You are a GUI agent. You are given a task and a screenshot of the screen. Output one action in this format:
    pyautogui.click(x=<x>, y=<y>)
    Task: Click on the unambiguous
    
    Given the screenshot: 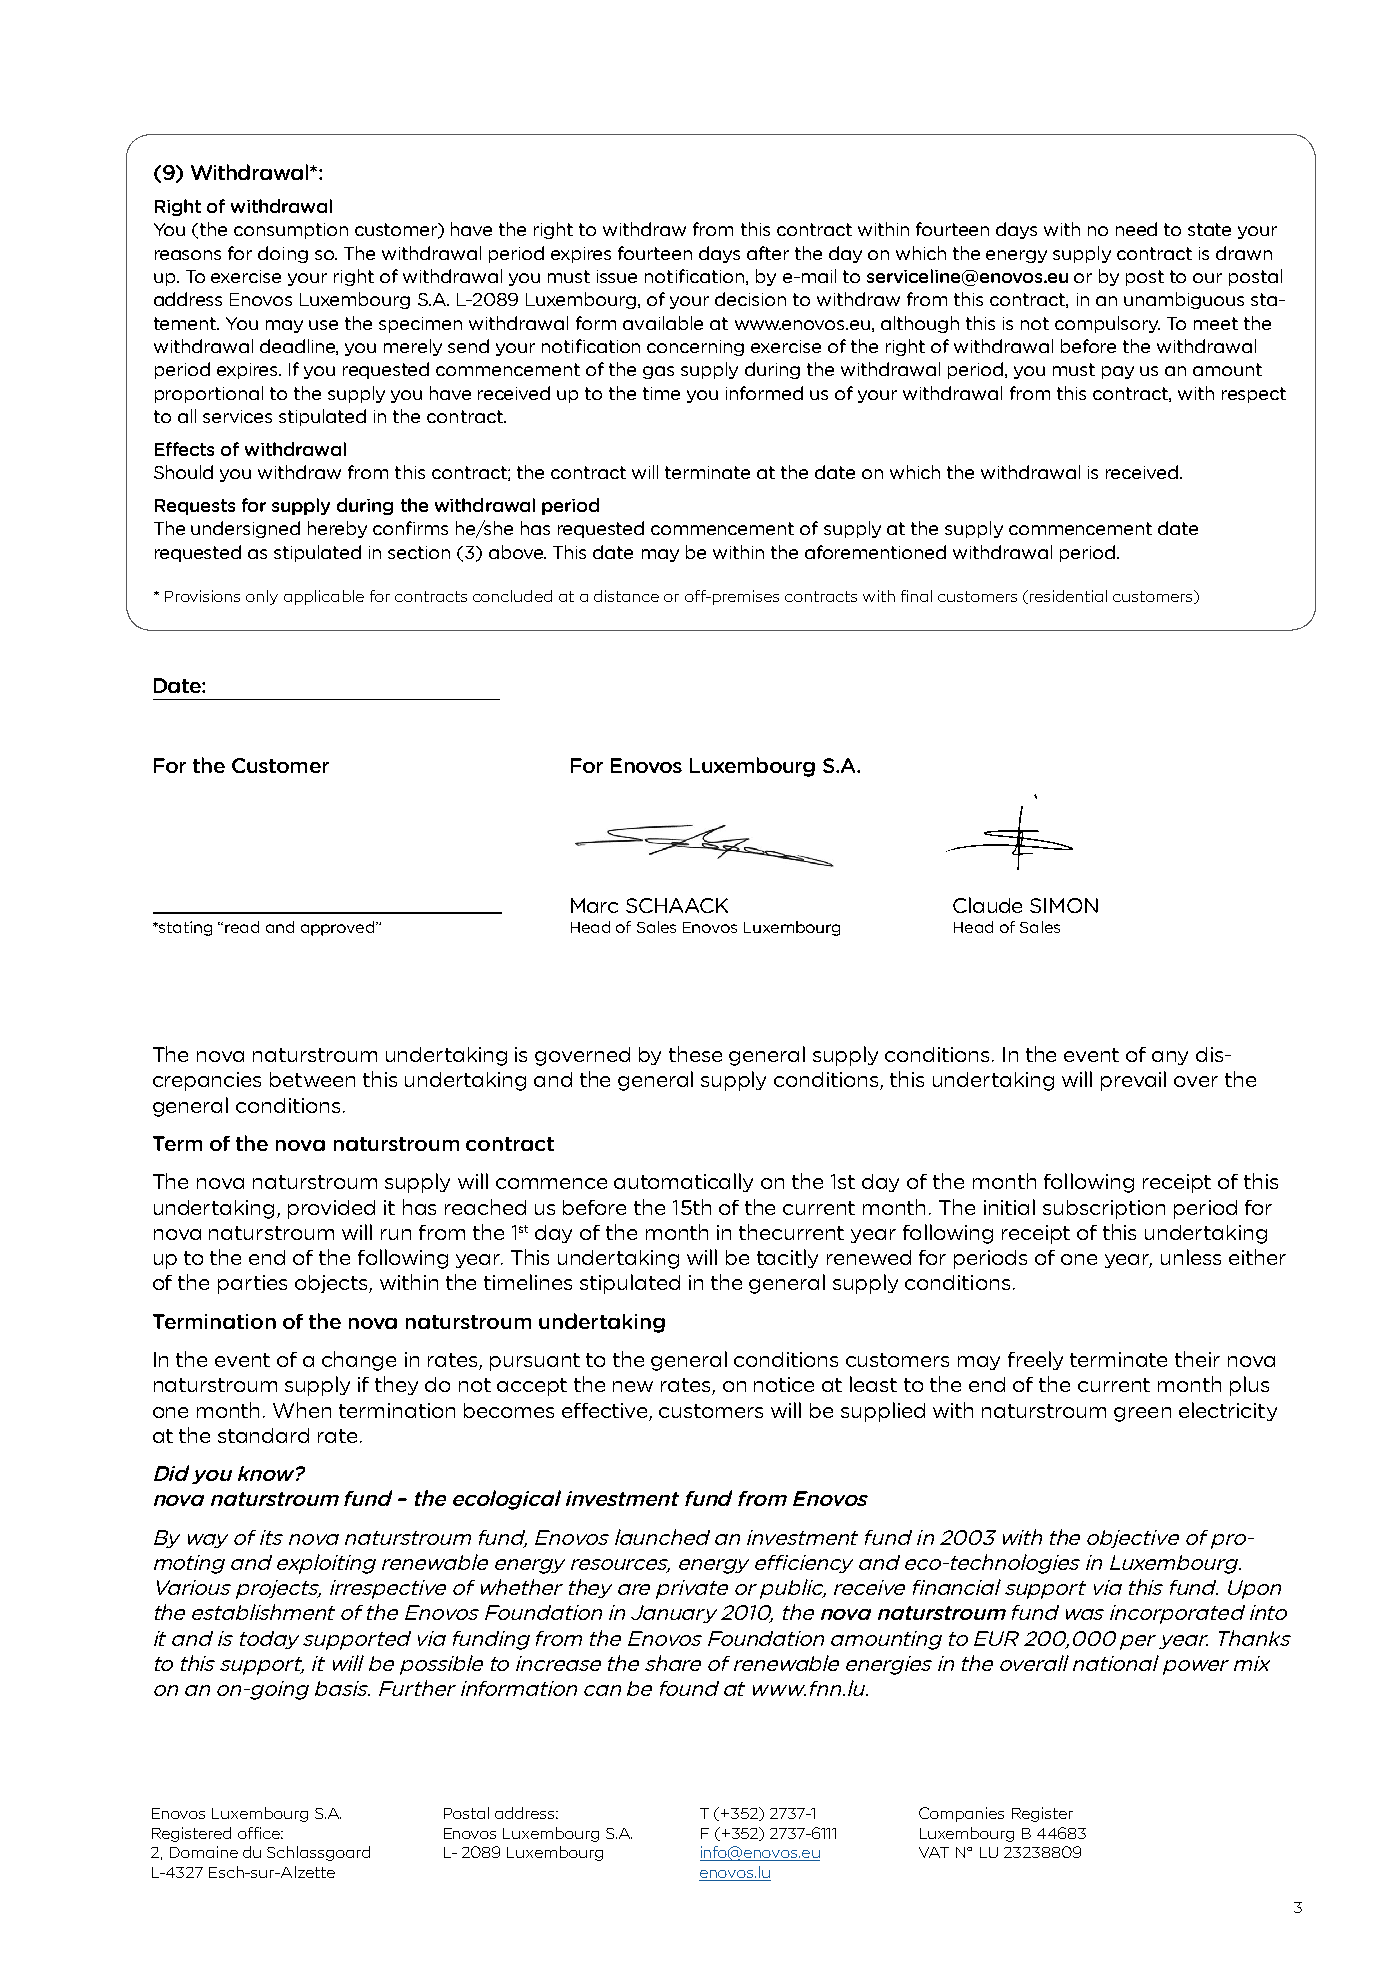 What is the action you would take?
    pyautogui.click(x=1184, y=300)
